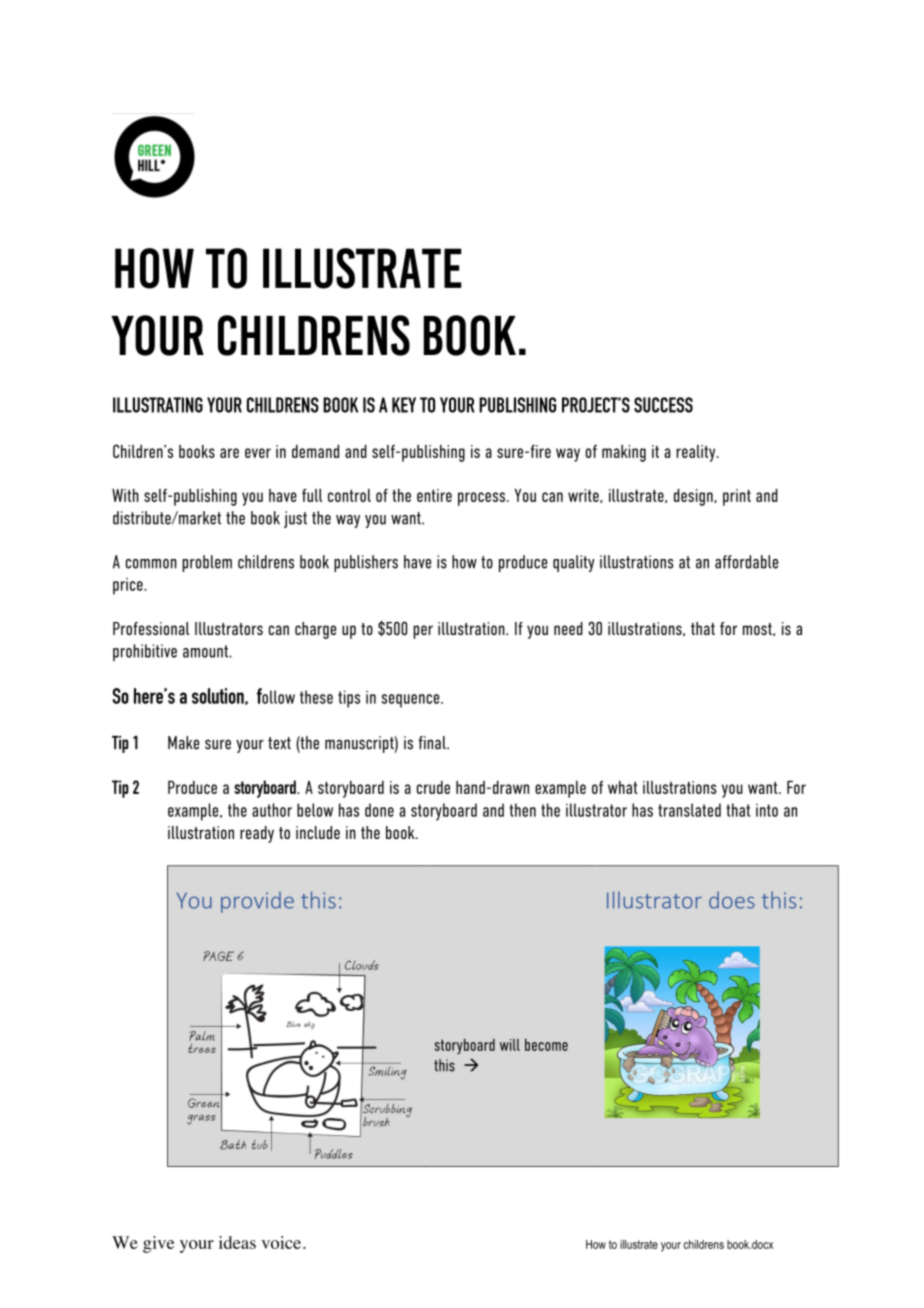  What do you see at coordinates (404, 405) in the screenshot?
I see `KEY` at bounding box center [404, 405].
